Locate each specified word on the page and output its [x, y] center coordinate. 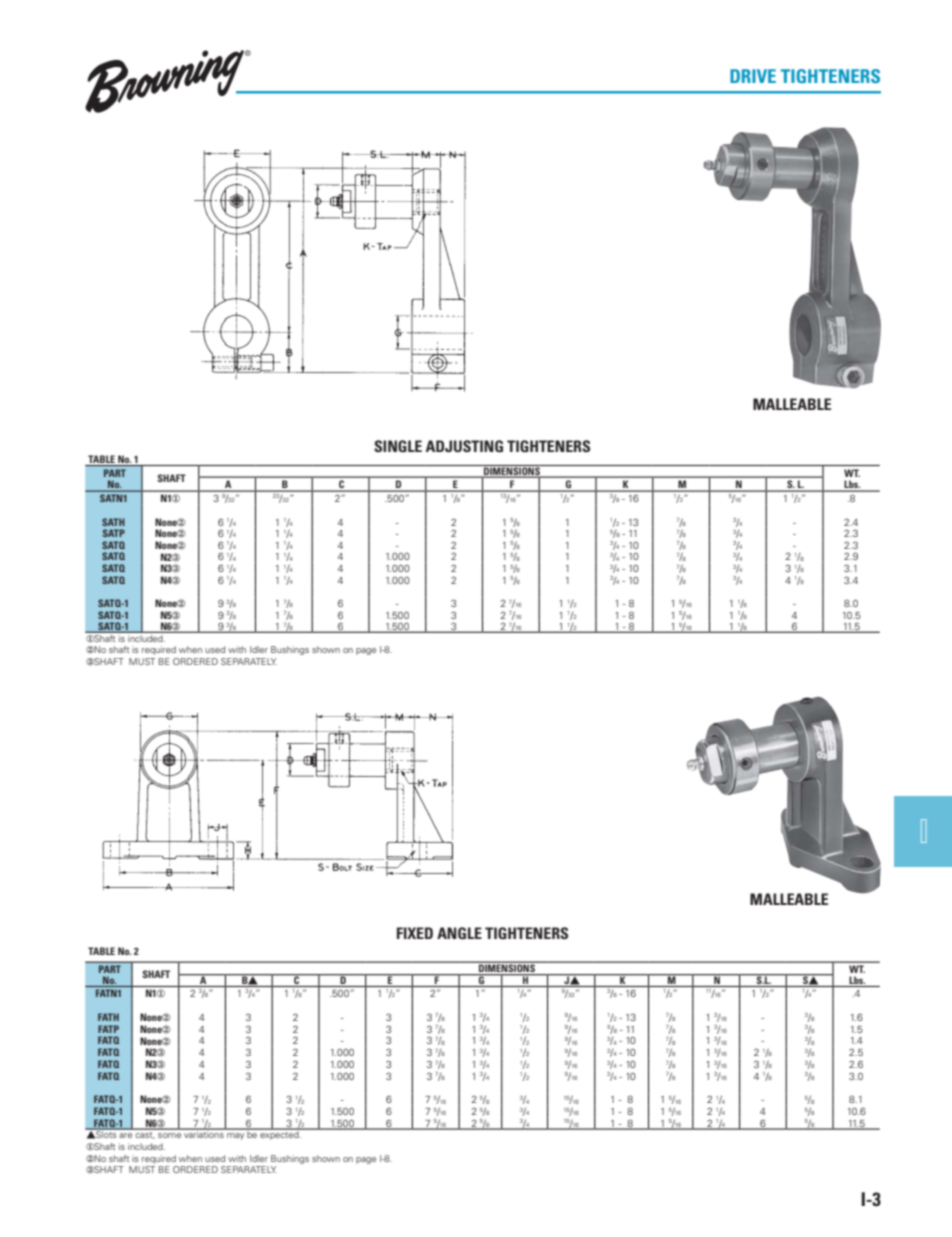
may [235, 1136]
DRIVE [753, 76]
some [169, 1135]
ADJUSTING [464, 446]
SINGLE [398, 446]
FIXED [415, 933]
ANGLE [459, 933]
